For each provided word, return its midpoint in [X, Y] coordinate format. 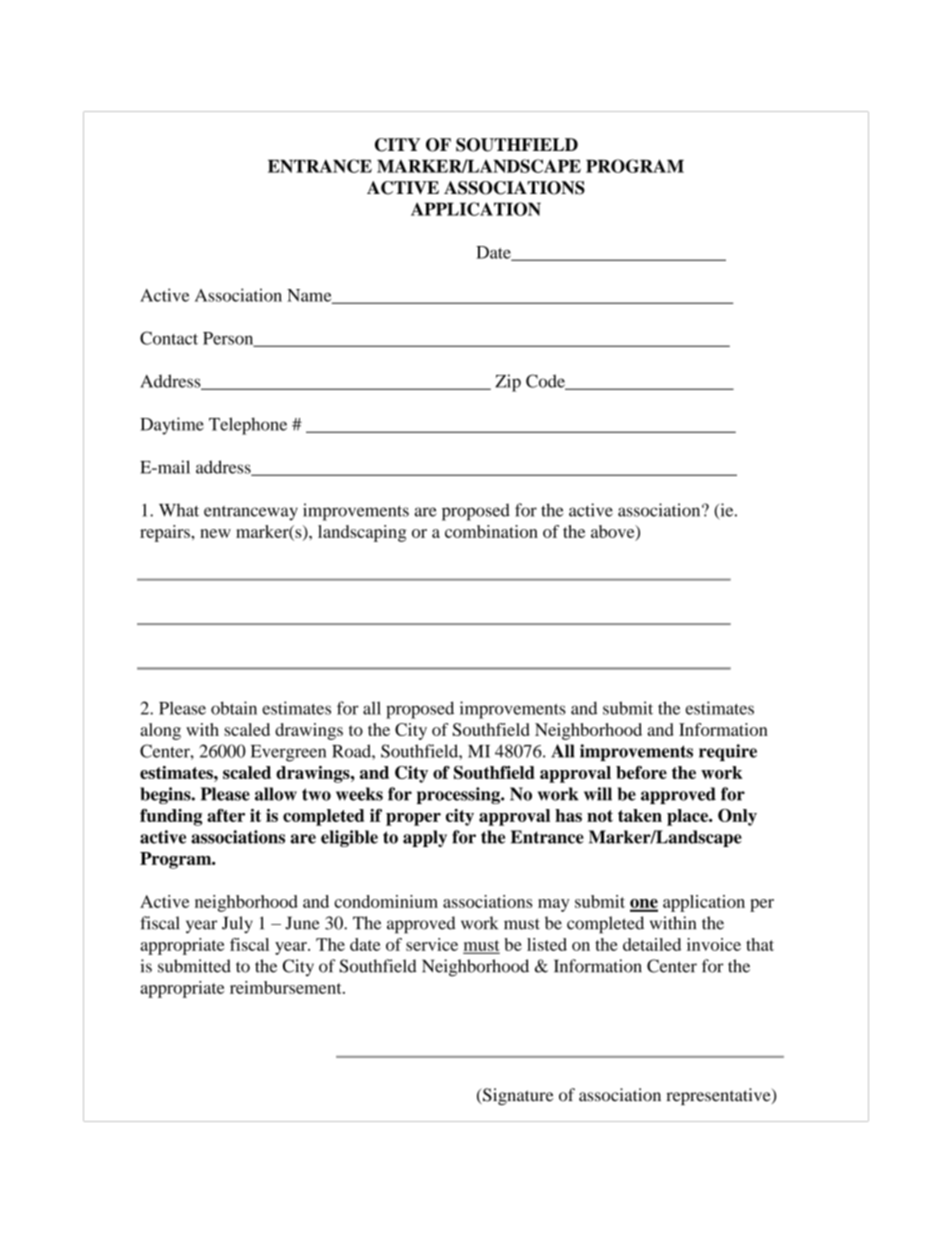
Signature [517, 1096]
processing [459, 795]
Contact [169, 338]
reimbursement [287, 987]
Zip [508, 383]
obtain [234, 708]
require [728, 752]
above [614, 532]
